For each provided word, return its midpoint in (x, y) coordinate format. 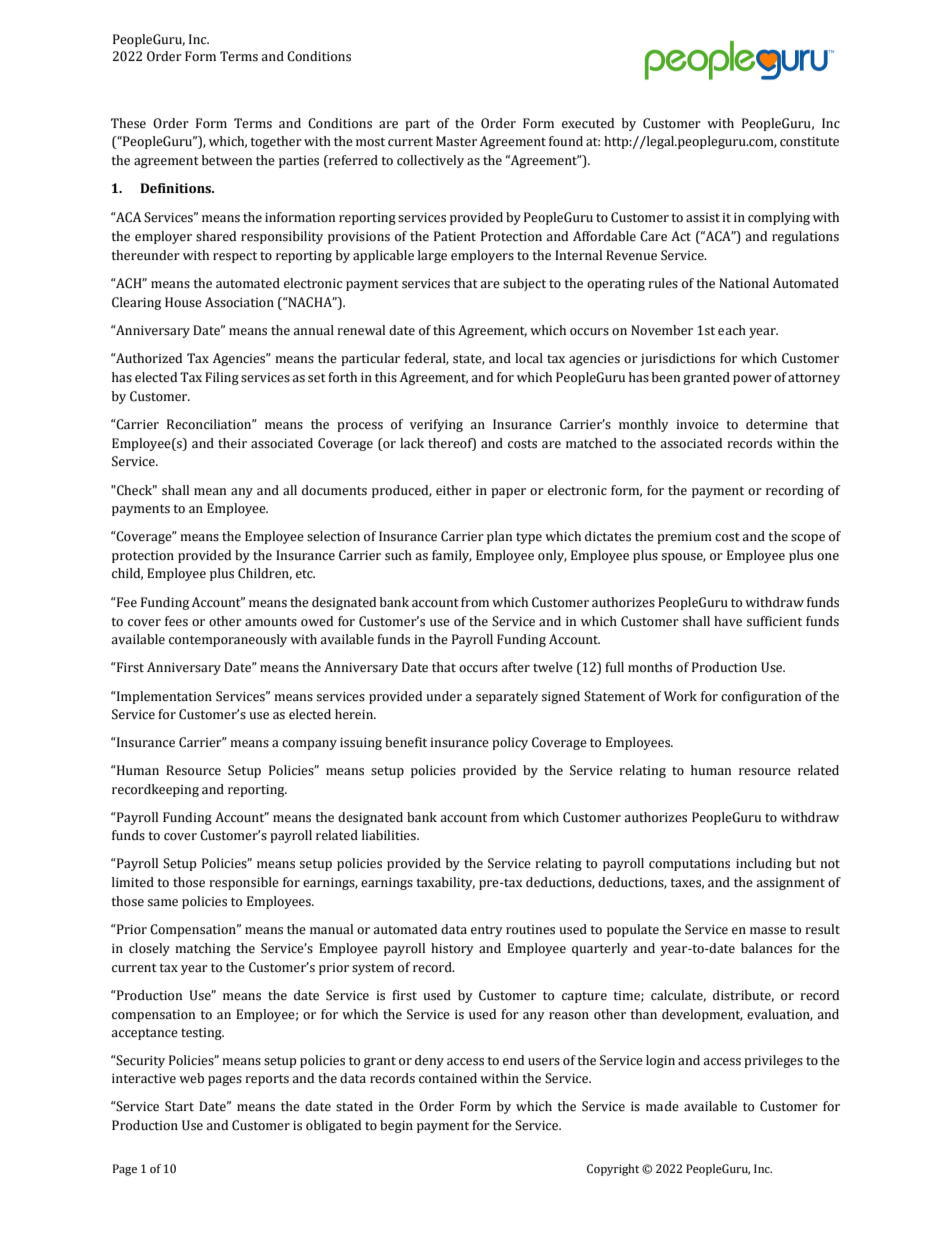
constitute (809, 142)
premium (684, 538)
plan (499, 537)
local (529, 358)
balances (766, 948)
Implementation (163, 697)
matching (203, 949)
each (732, 330)
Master (456, 141)
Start (179, 1106)
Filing (222, 378)
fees (176, 621)
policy (510, 743)
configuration (761, 697)
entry (487, 931)
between (227, 160)
